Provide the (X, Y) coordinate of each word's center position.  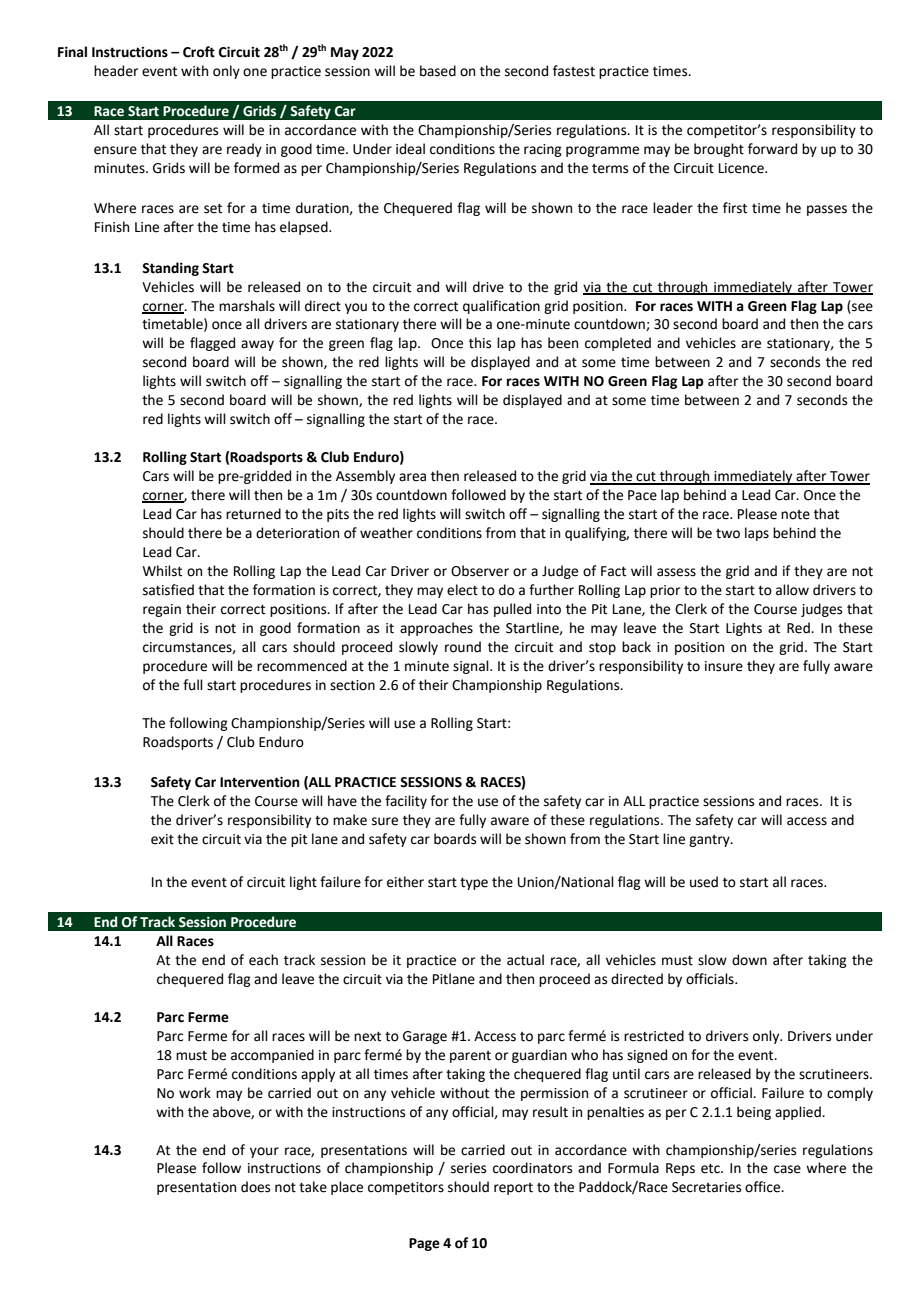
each (263, 960)
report (513, 1189)
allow (792, 590)
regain (162, 610)
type (474, 883)
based (438, 71)
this (480, 343)
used (704, 882)
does (255, 1187)
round (463, 647)
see (861, 308)
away (257, 345)
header (116, 71)
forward (772, 149)
